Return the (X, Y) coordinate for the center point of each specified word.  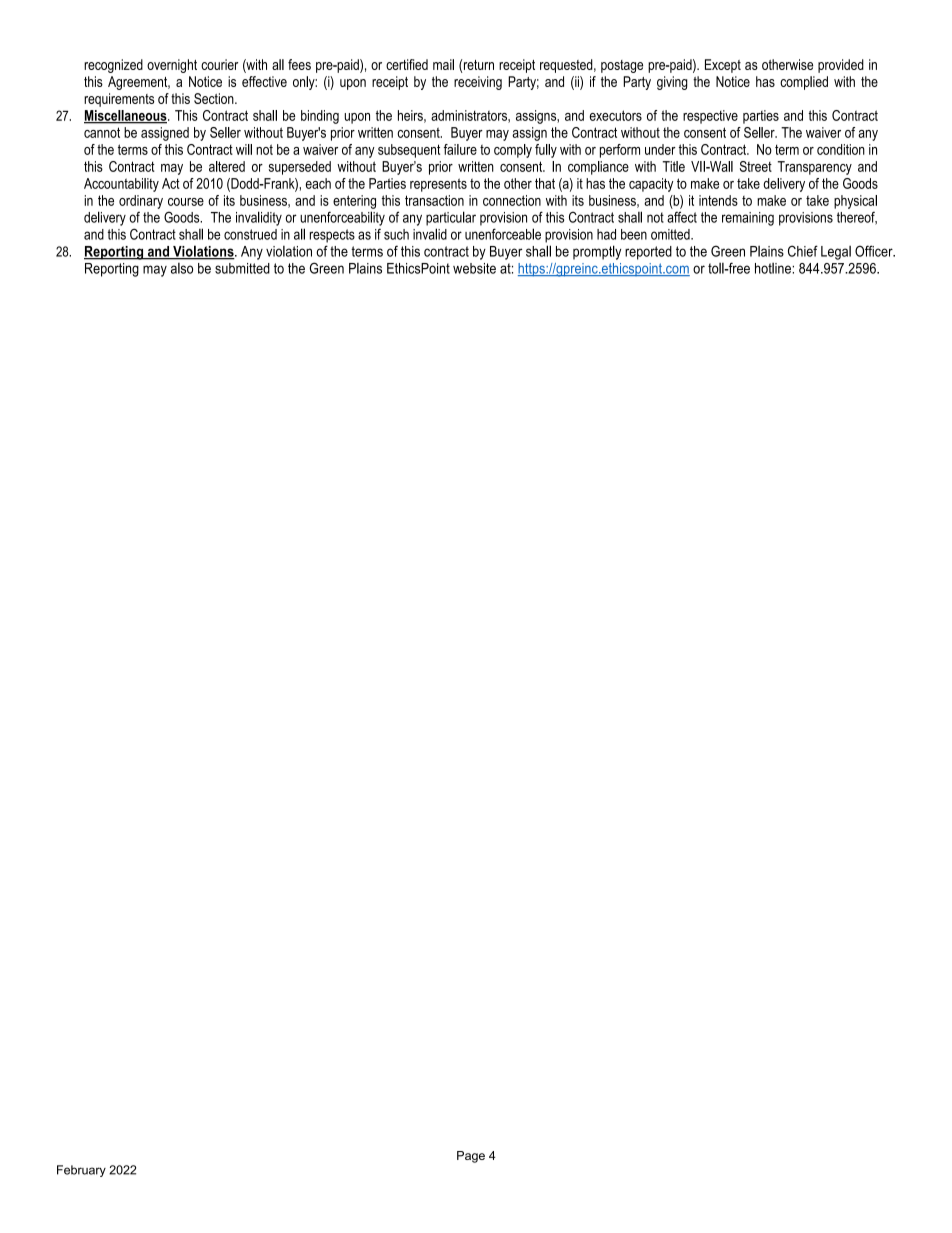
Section (215, 98)
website (474, 268)
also (182, 268)
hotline (774, 268)
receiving (478, 83)
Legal (836, 253)
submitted (242, 268)
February (81, 1171)
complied (804, 83)
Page (471, 1157)
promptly (597, 252)
